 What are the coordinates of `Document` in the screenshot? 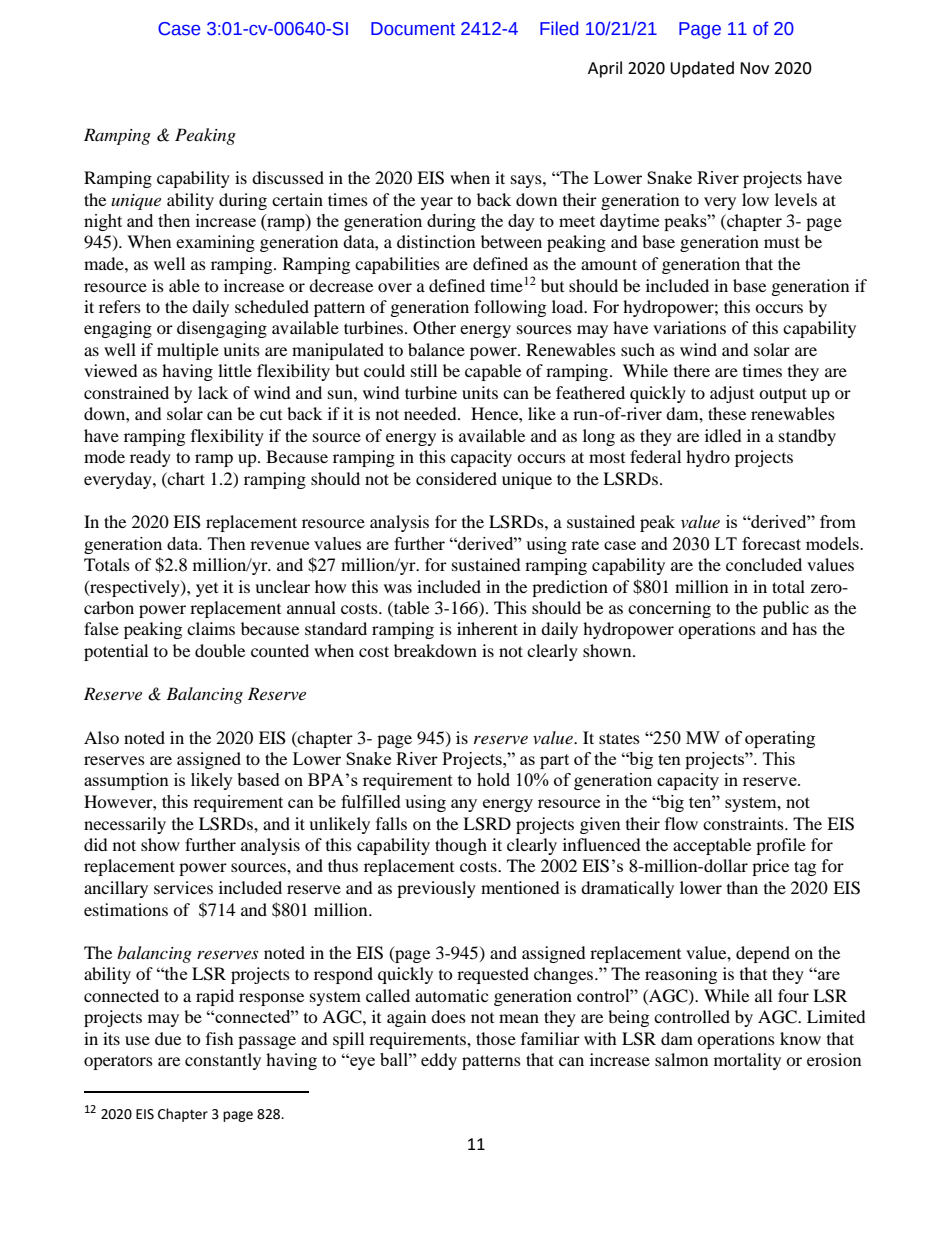 It's located at (413, 29).
